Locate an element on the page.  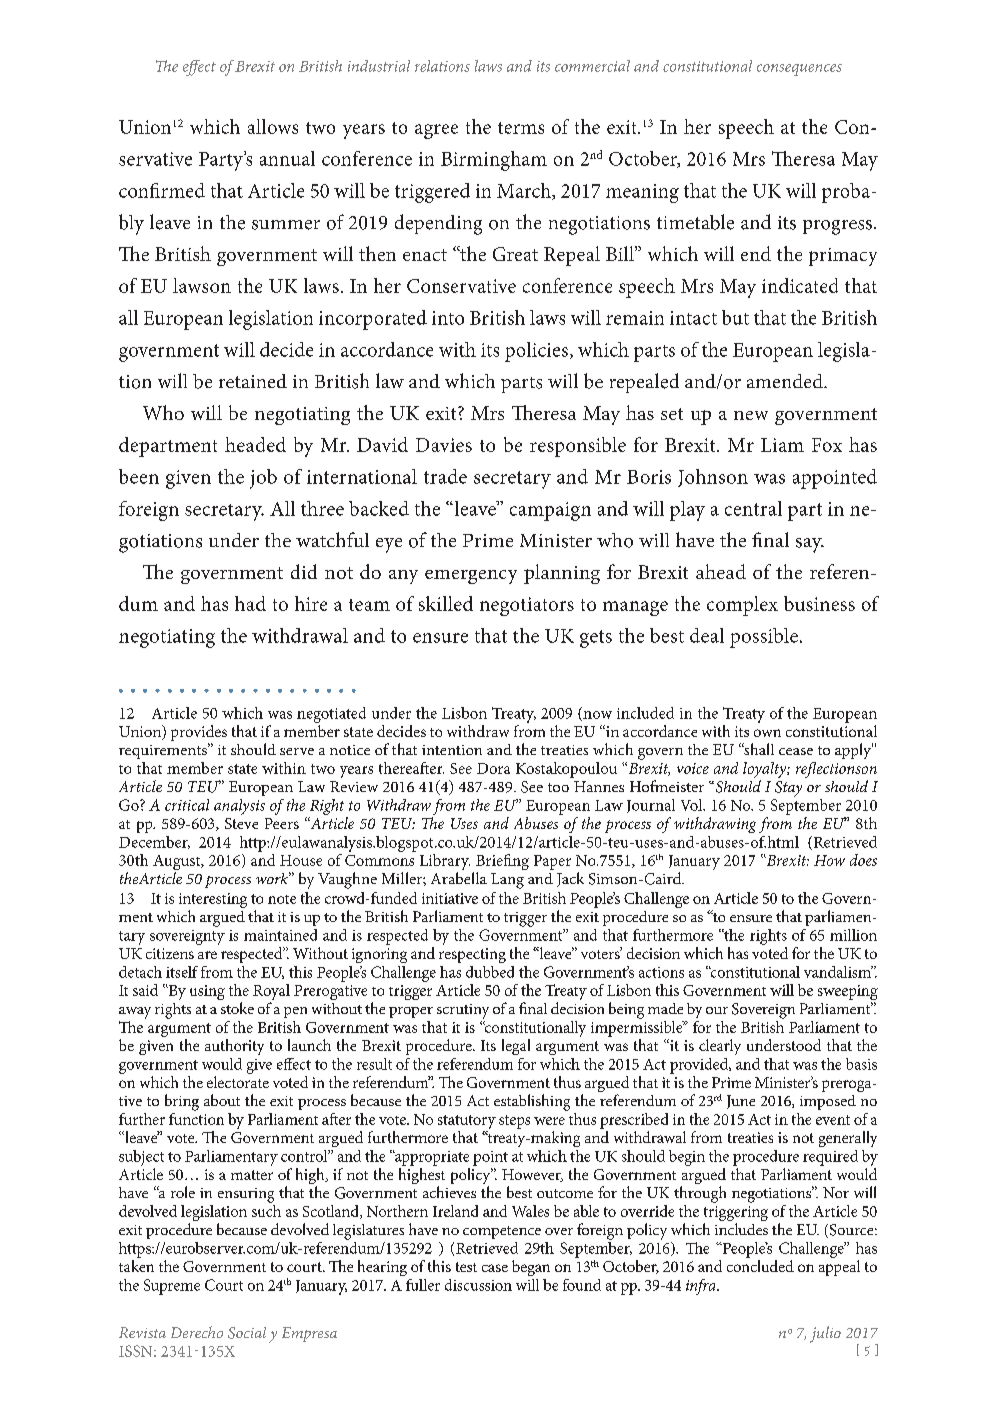
terms is located at coordinates (521, 128).
